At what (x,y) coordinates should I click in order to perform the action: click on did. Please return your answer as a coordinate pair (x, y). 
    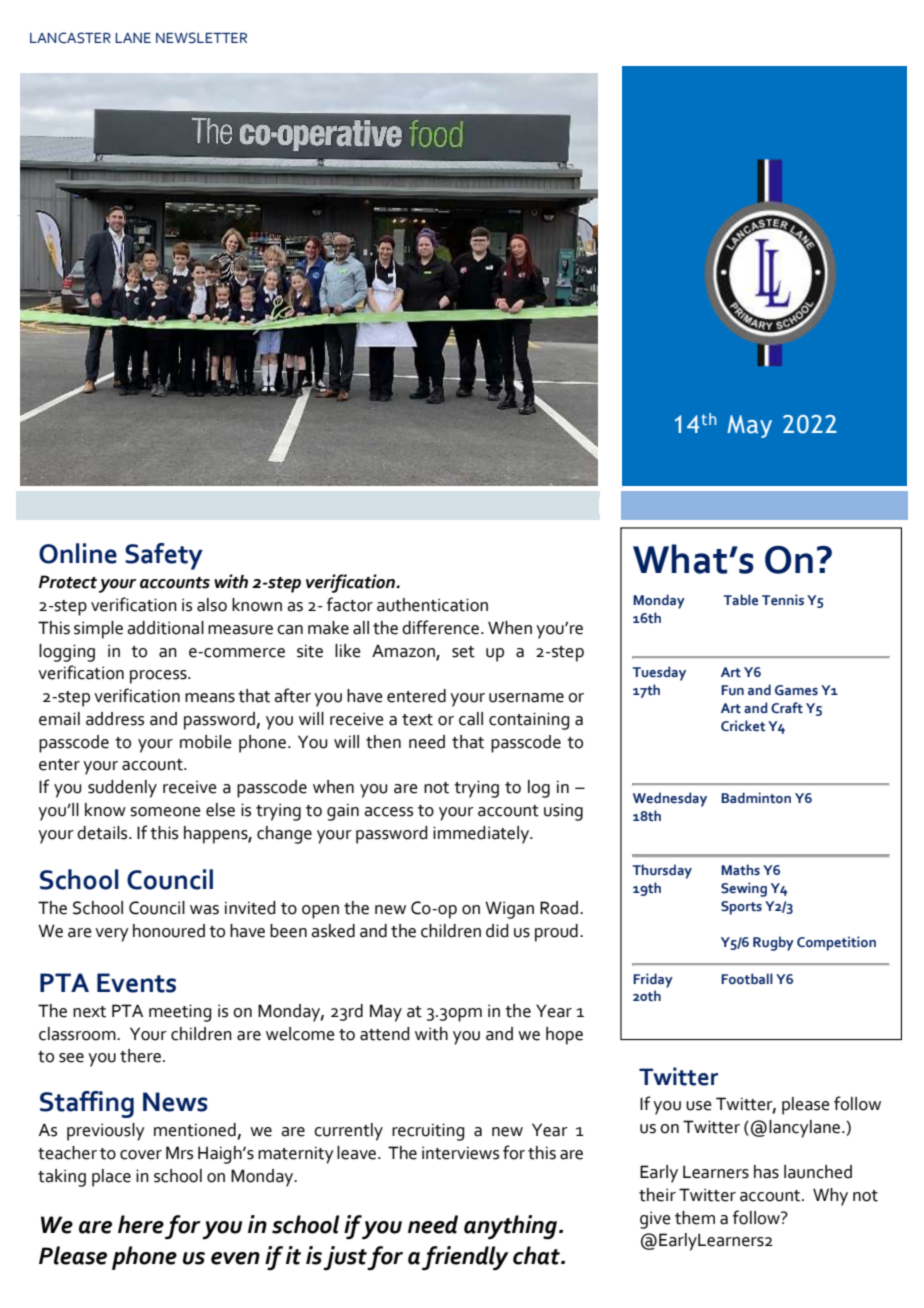
    Looking at the image, I should click on (497, 931).
